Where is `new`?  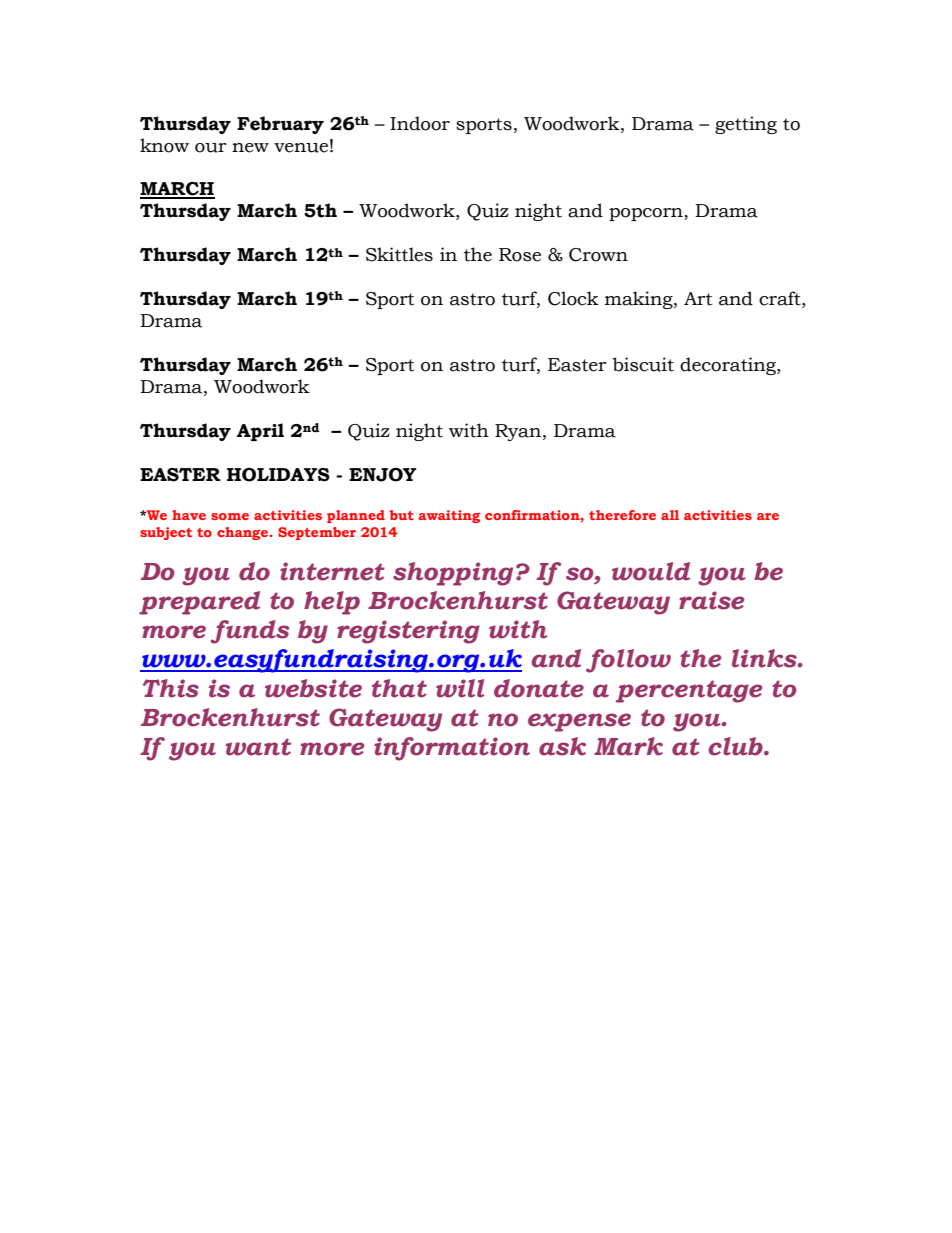
new is located at coordinates (250, 148).
